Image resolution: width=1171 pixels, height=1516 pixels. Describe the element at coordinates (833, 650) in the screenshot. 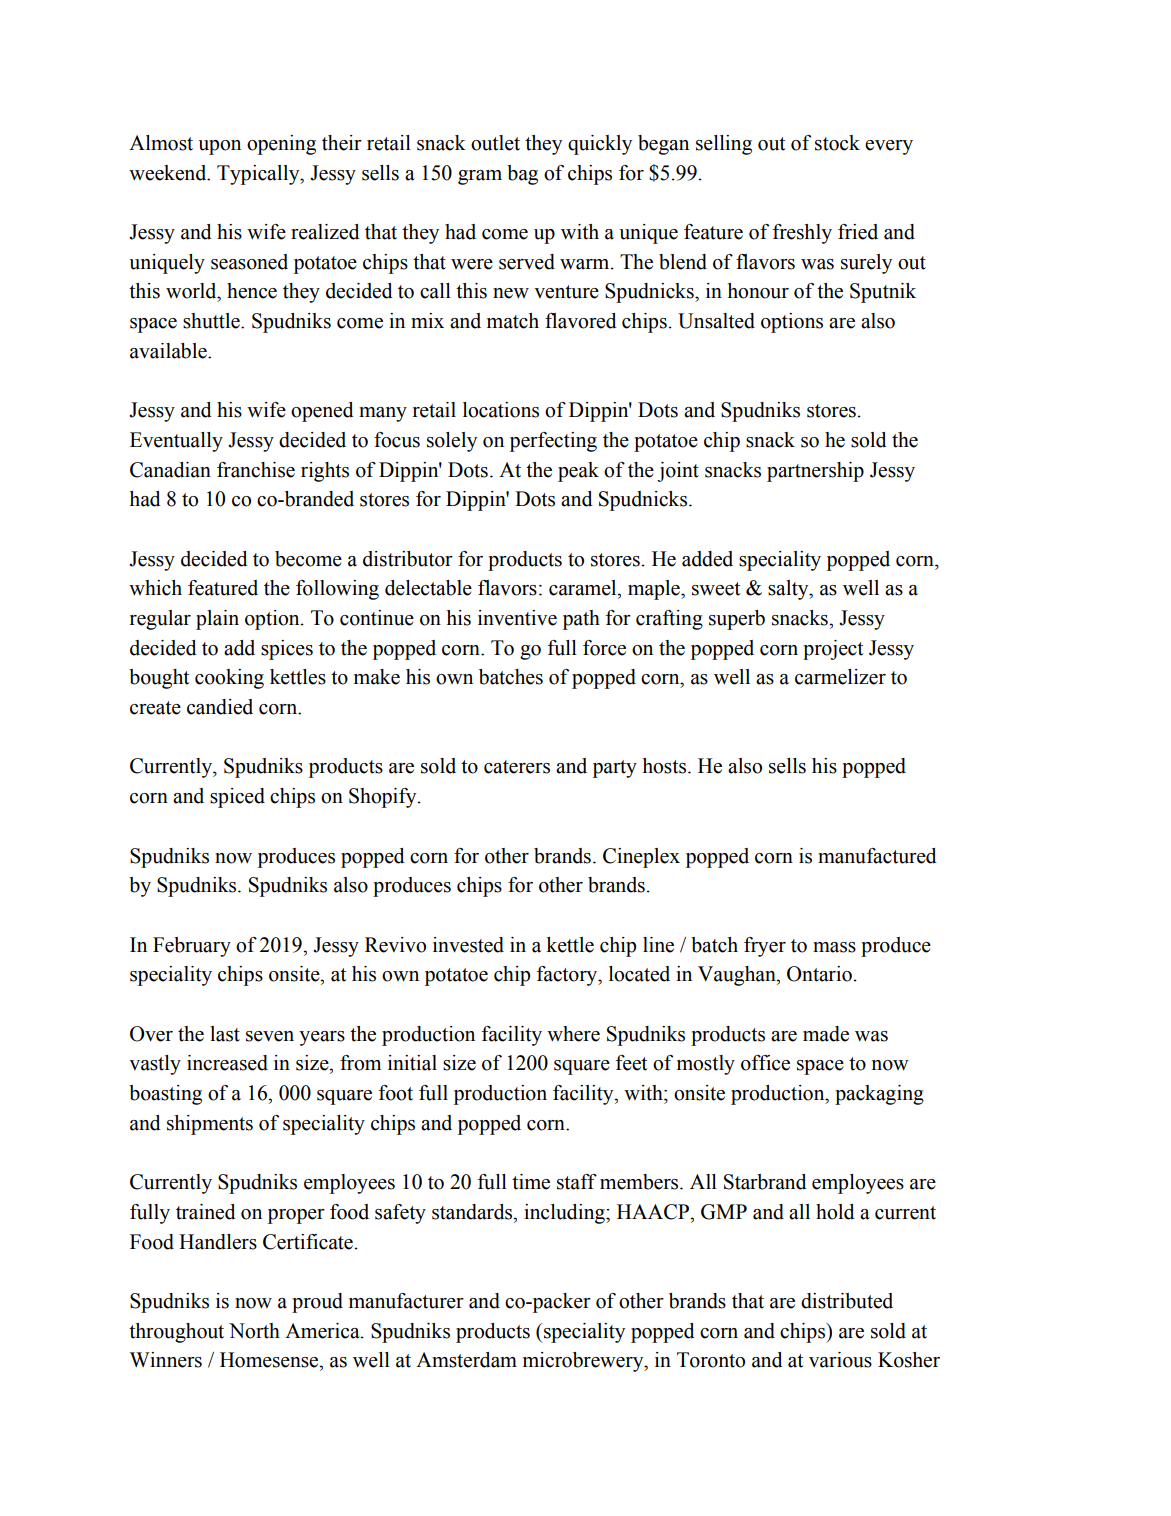

I see `project` at that location.
